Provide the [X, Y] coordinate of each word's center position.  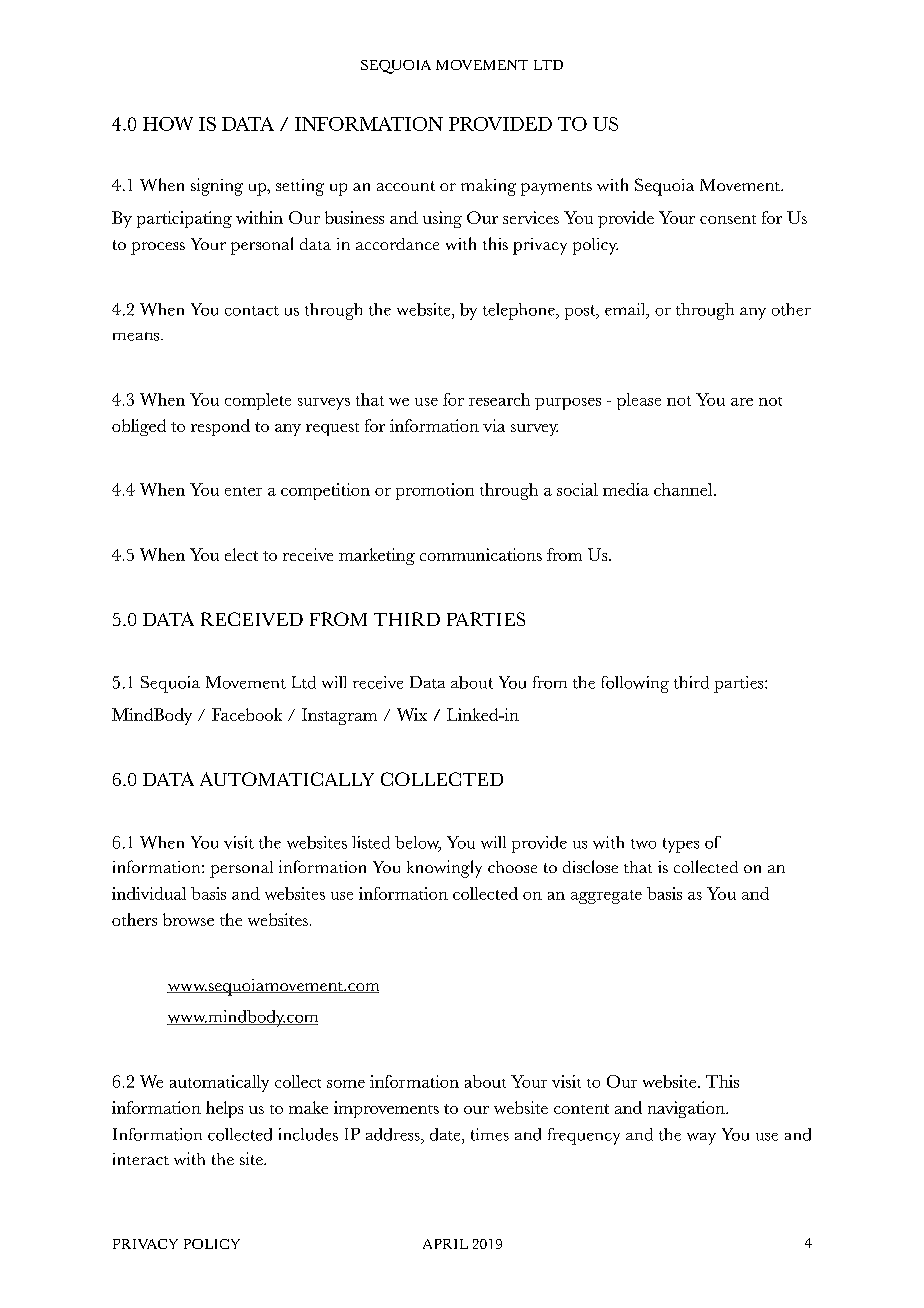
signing [217, 187]
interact [141, 1159]
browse [188, 919]
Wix [412, 714]
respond [220, 427]
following [635, 684]
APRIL [445, 1244]
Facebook [247, 714]
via [494, 425]
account [406, 186]
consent [728, 219]
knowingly [444, 869]
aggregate [606, 897]
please [639, 401]
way [701, 1139]
